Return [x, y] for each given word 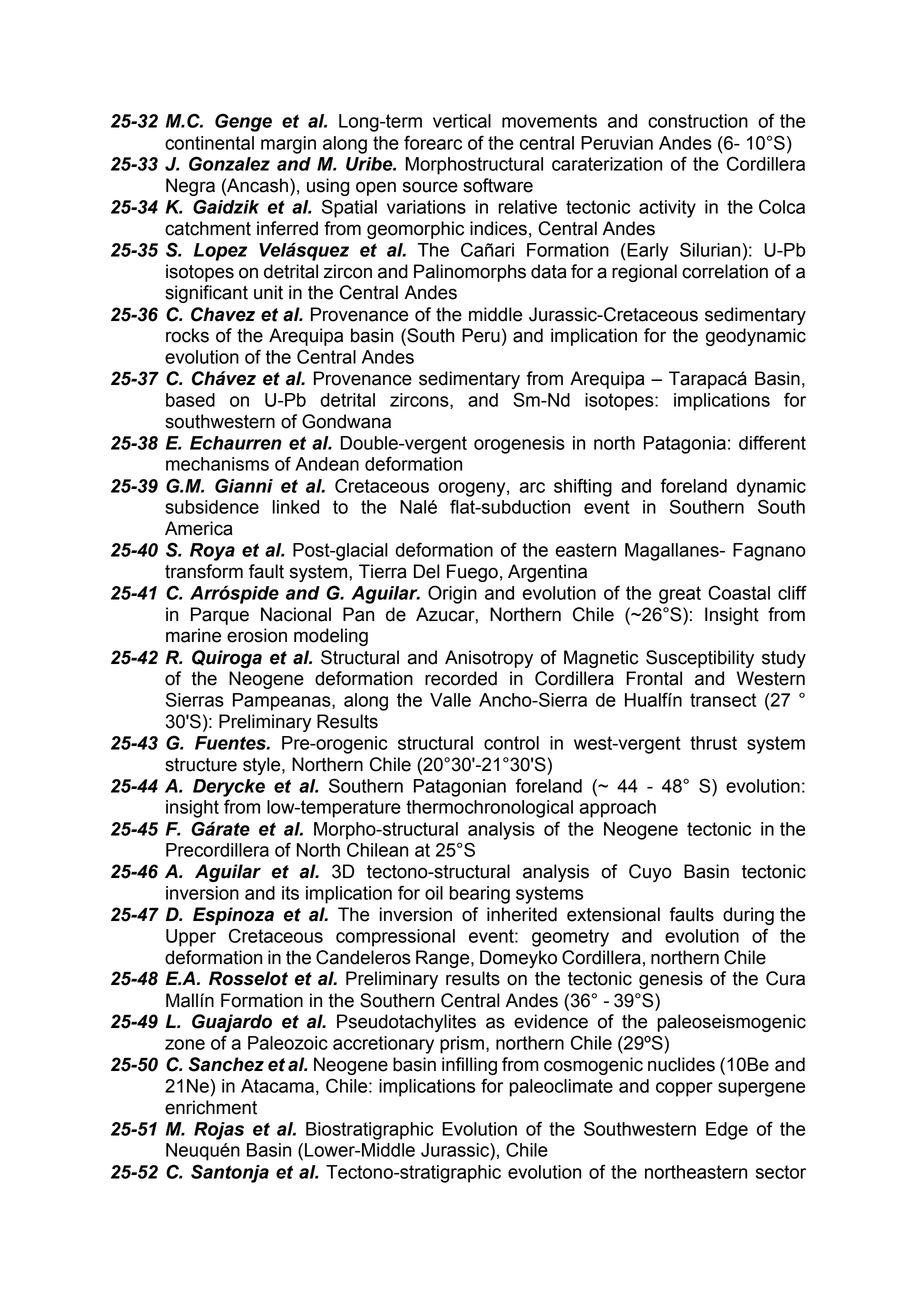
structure [201, 765]
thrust [713, 743]
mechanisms [217, 464]
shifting [583, 487]
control [511, 743]
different [772, 442]
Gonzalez [229, 163]
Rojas [219, 1131]
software [498, 185]
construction [698, 121]
